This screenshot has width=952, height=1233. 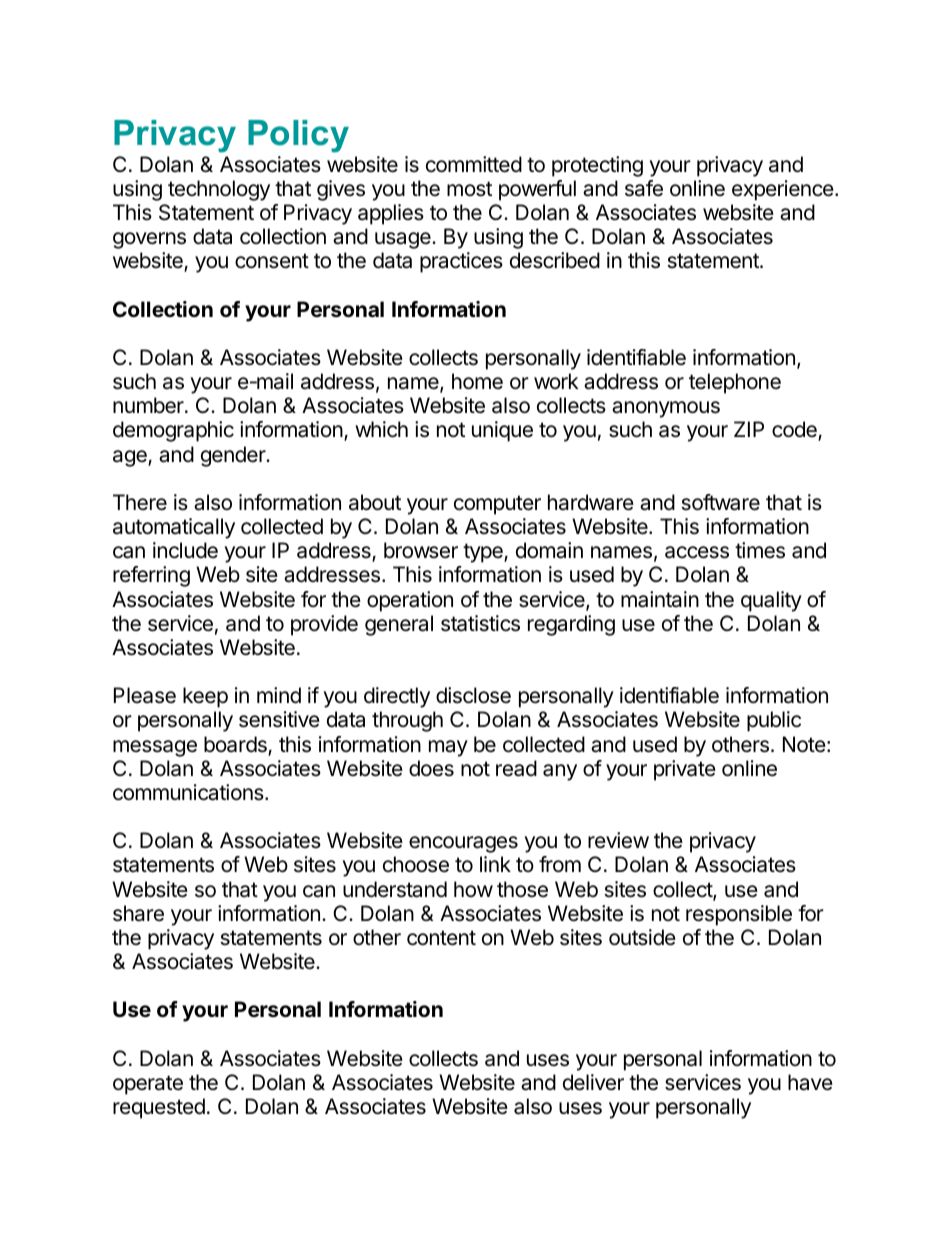 What do you see at coordinates (148, 1085) in the screenshot?
I see `operate` at bounding box center [148, 1085].
